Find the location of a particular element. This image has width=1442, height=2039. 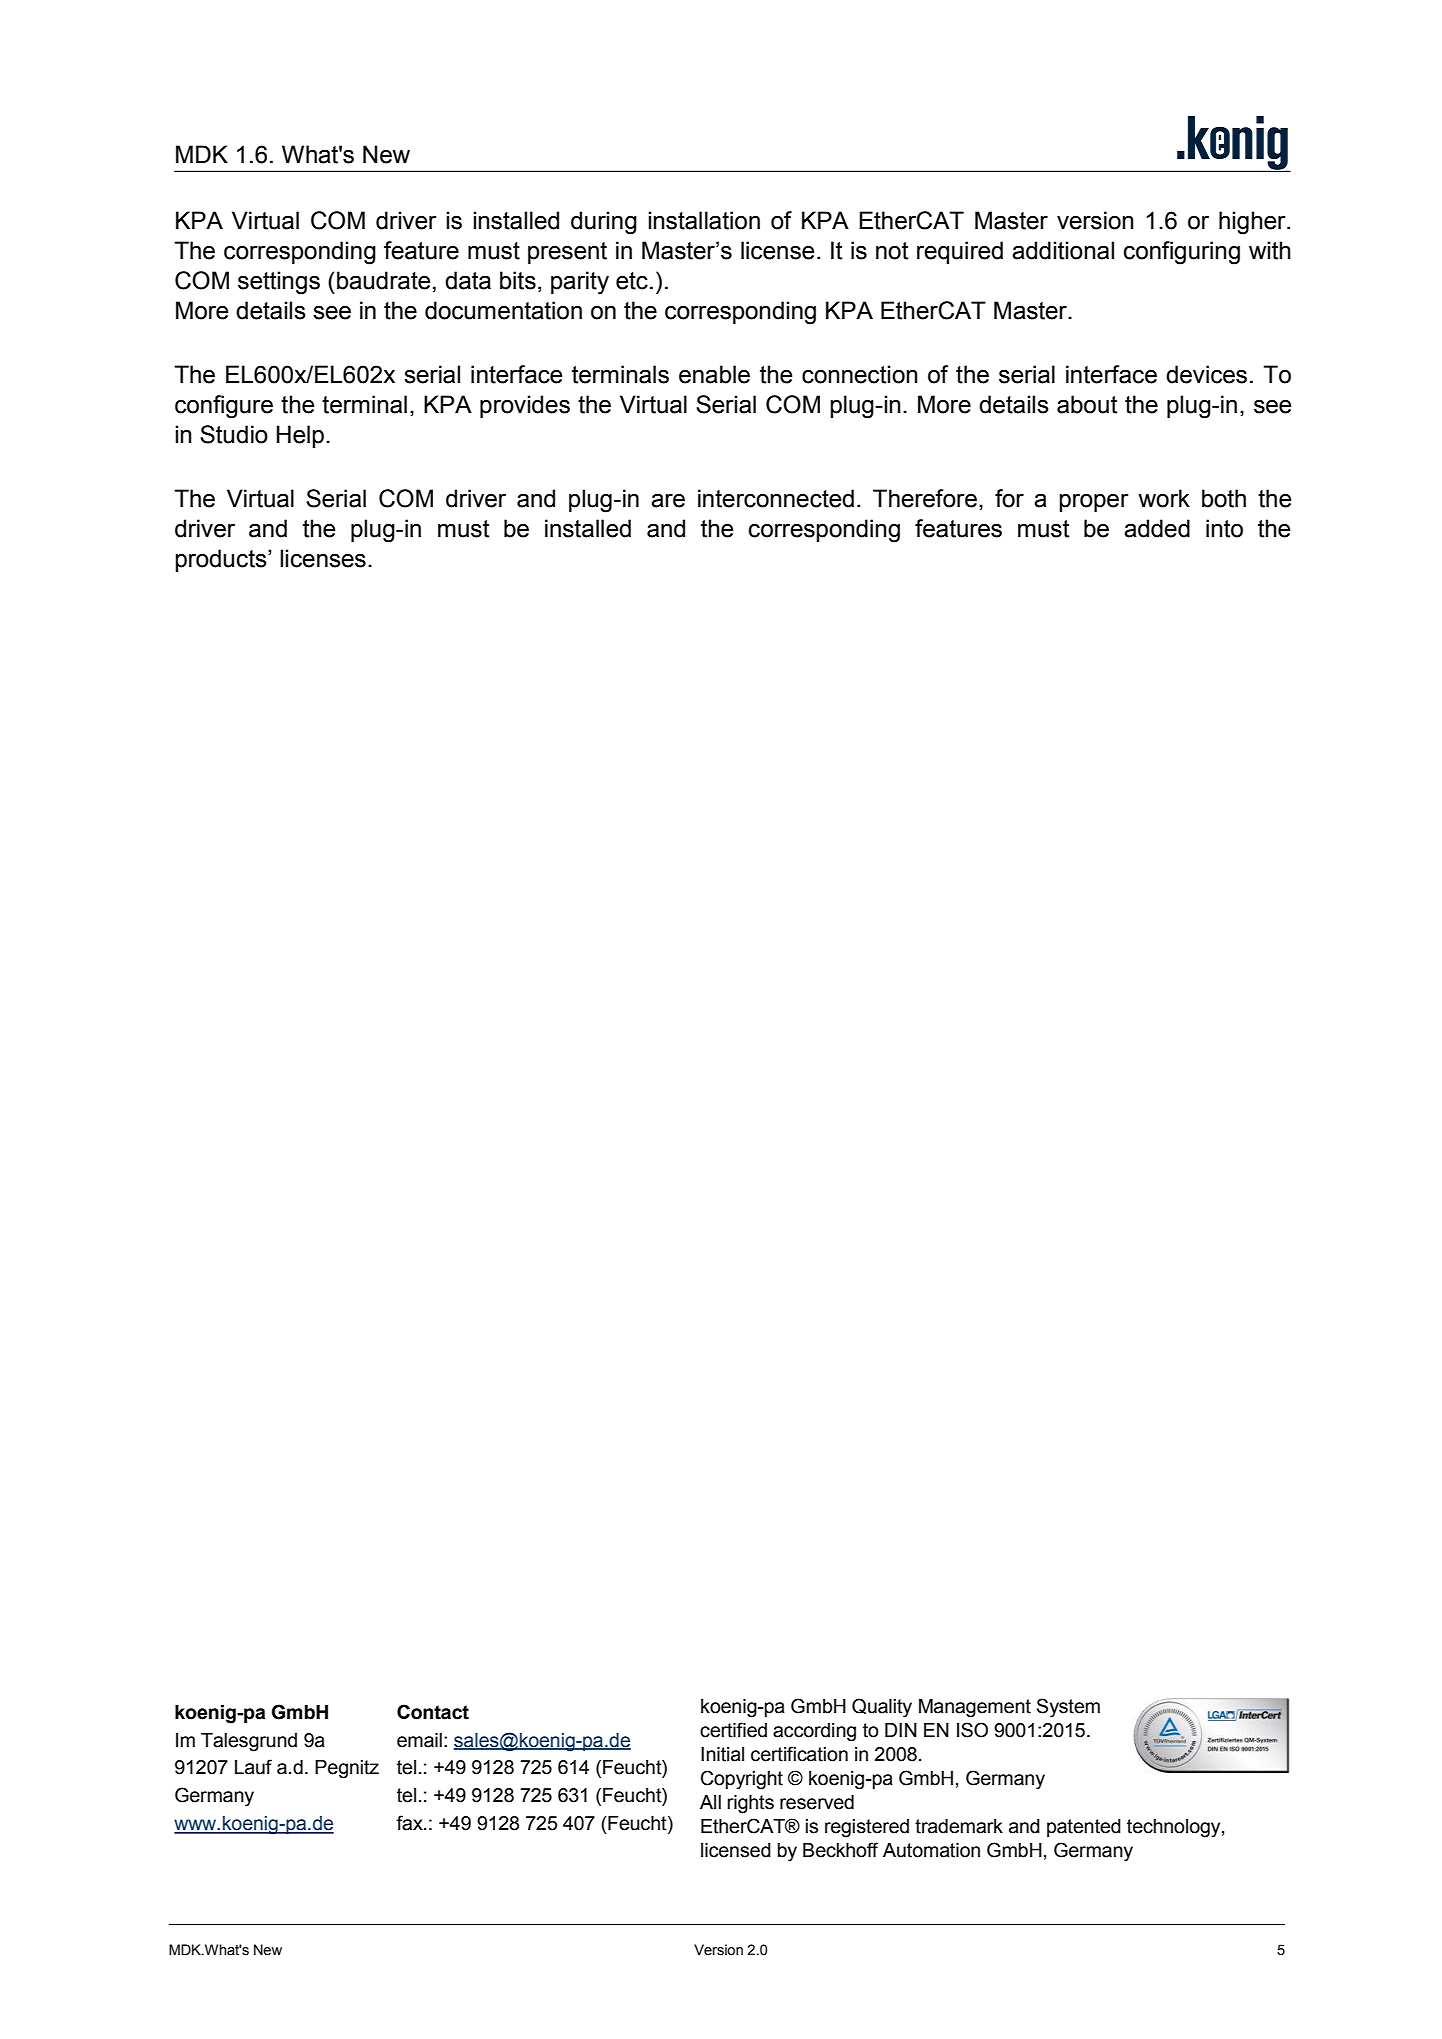

products is located at coordinates (222, 560).
